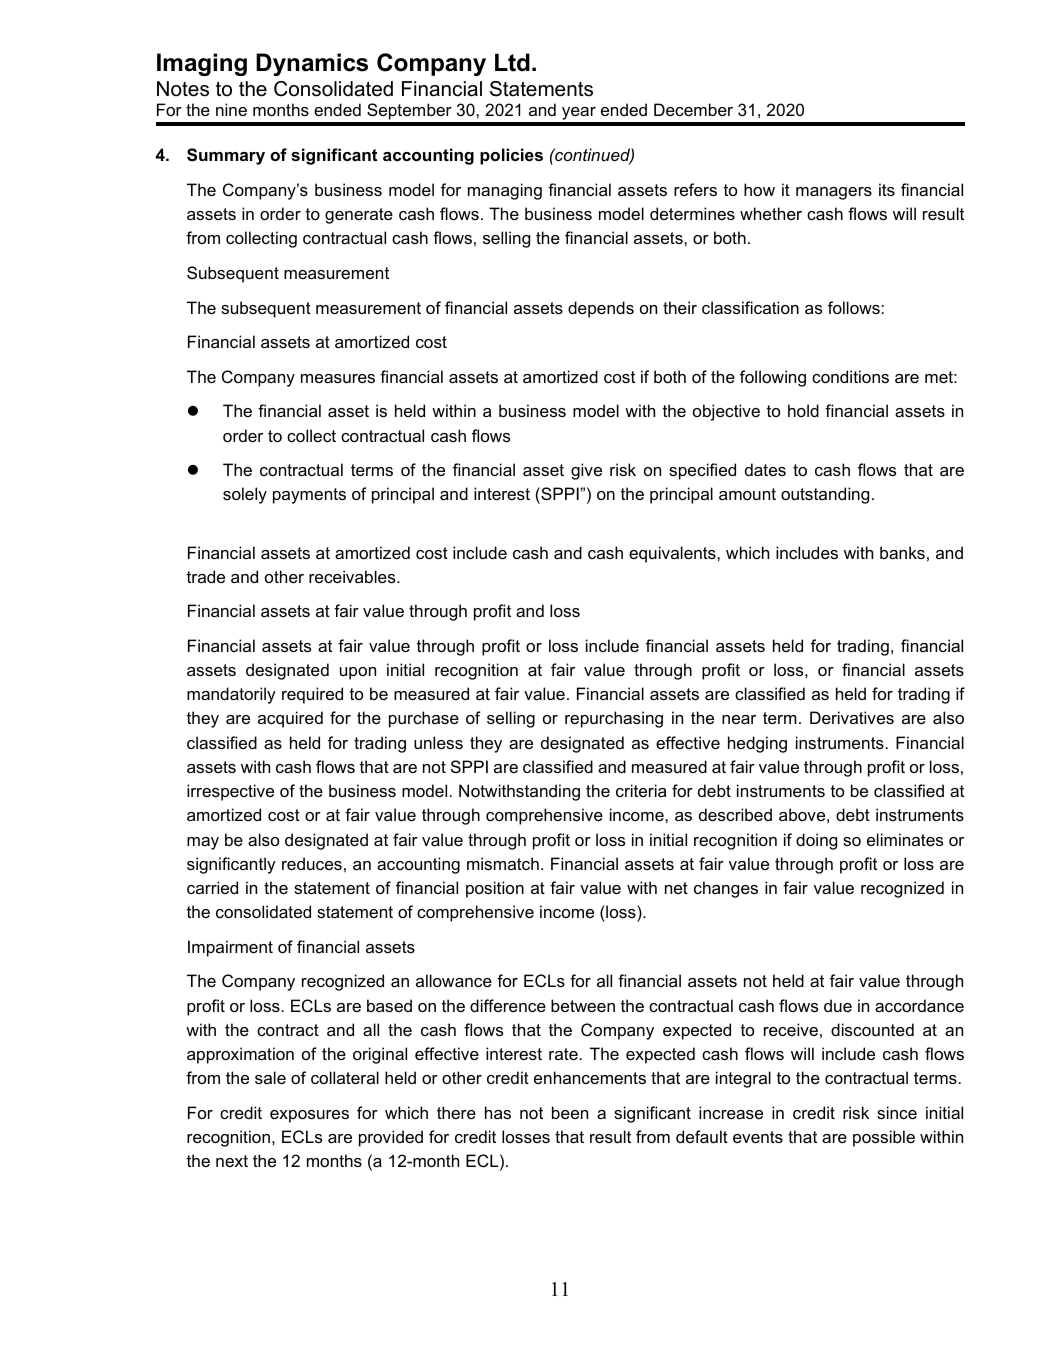 The height and width of the screenshot is (1369, 1058). What do you see at coordinates (206, 576) in the screenshot?
I see `trade` at bounding box center [206, 576].
